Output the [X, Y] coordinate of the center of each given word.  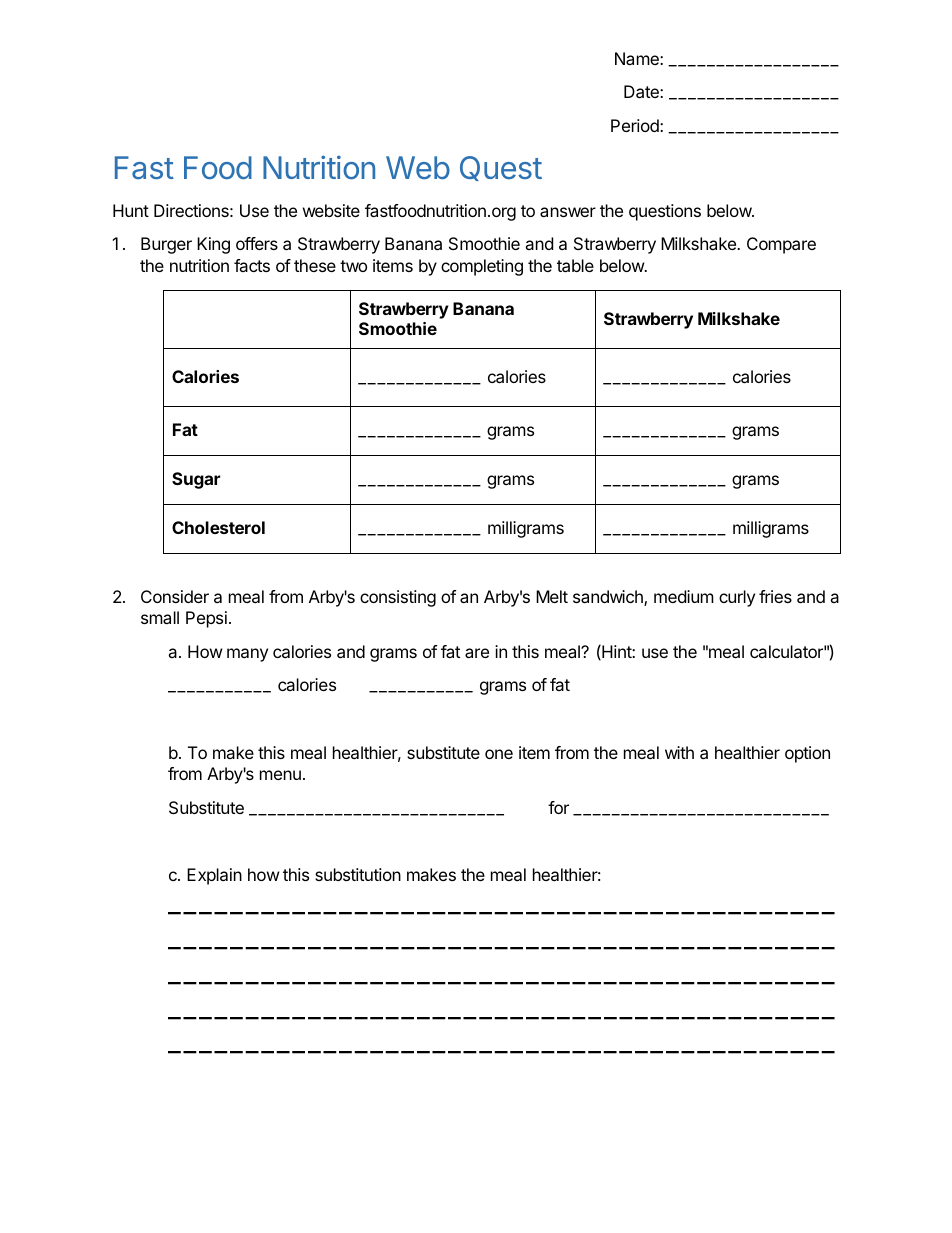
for [558, 807]
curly [737, 598]
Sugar [196, 480]
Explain [214, 876]
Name [638, 58]
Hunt [131, 210]
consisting [398, 598]
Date [642, 91]
